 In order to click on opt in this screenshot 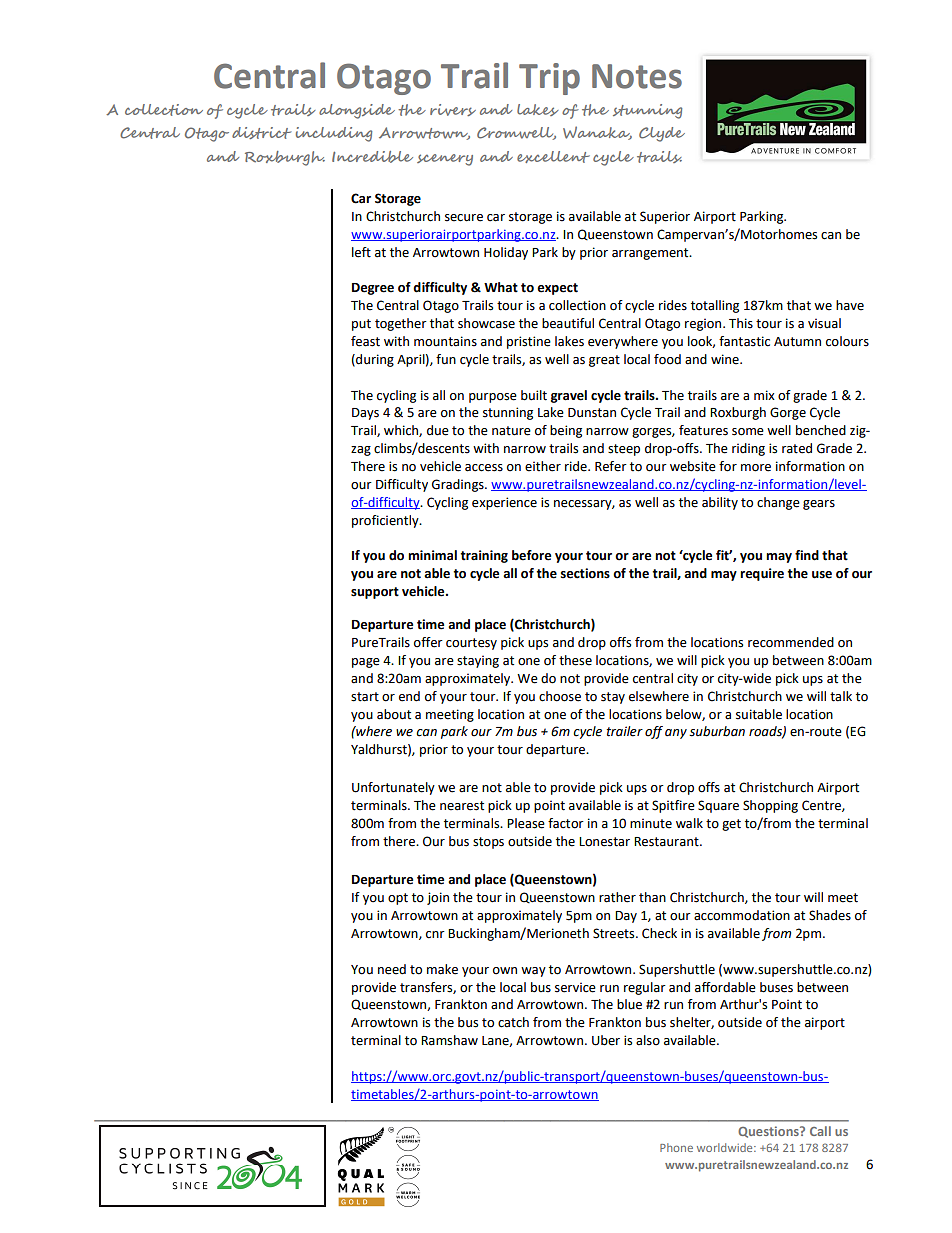, I will do `click(398, 899)`.
